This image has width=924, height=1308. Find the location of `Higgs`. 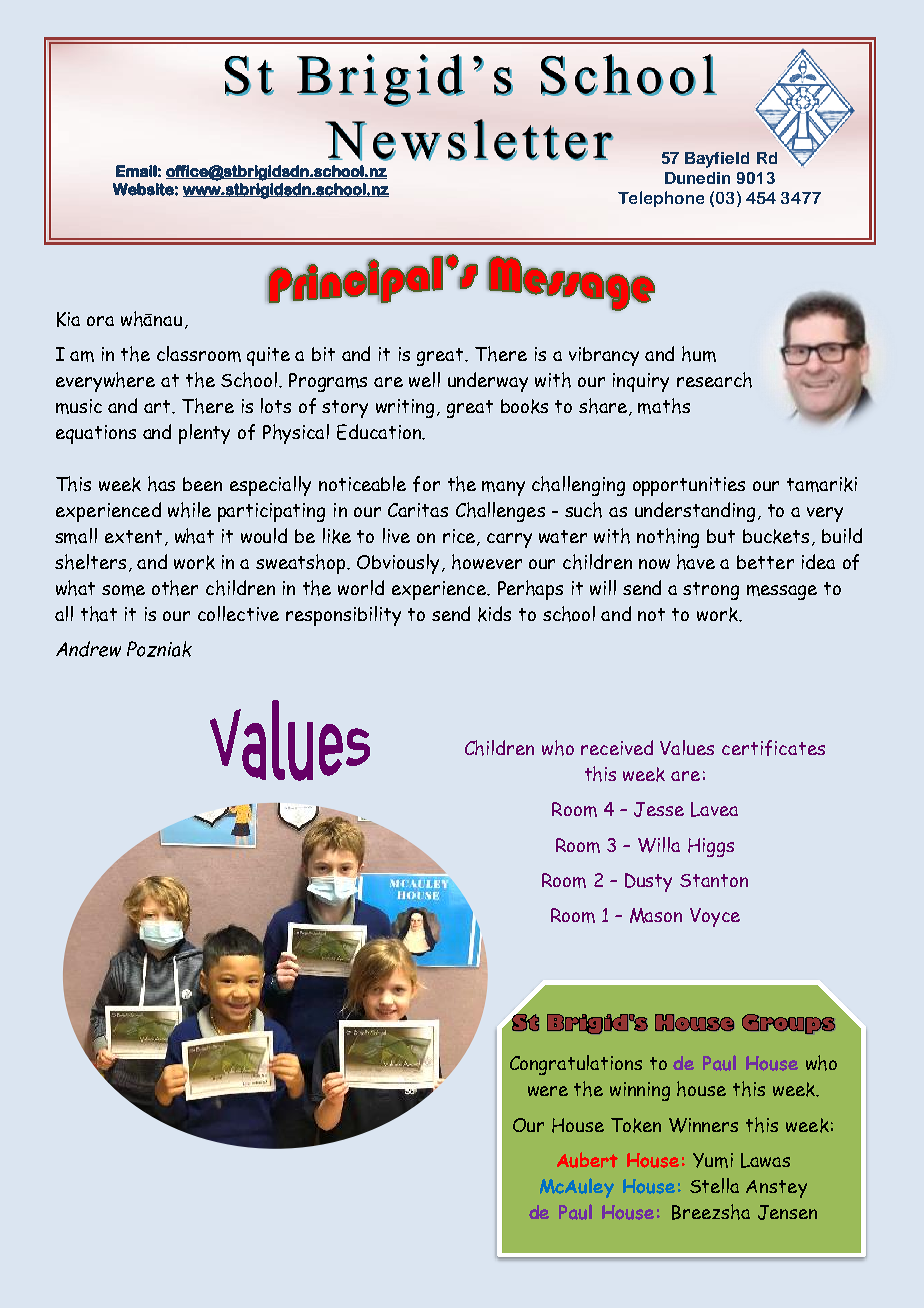

Higgs is located at coordinates (711, 847).
